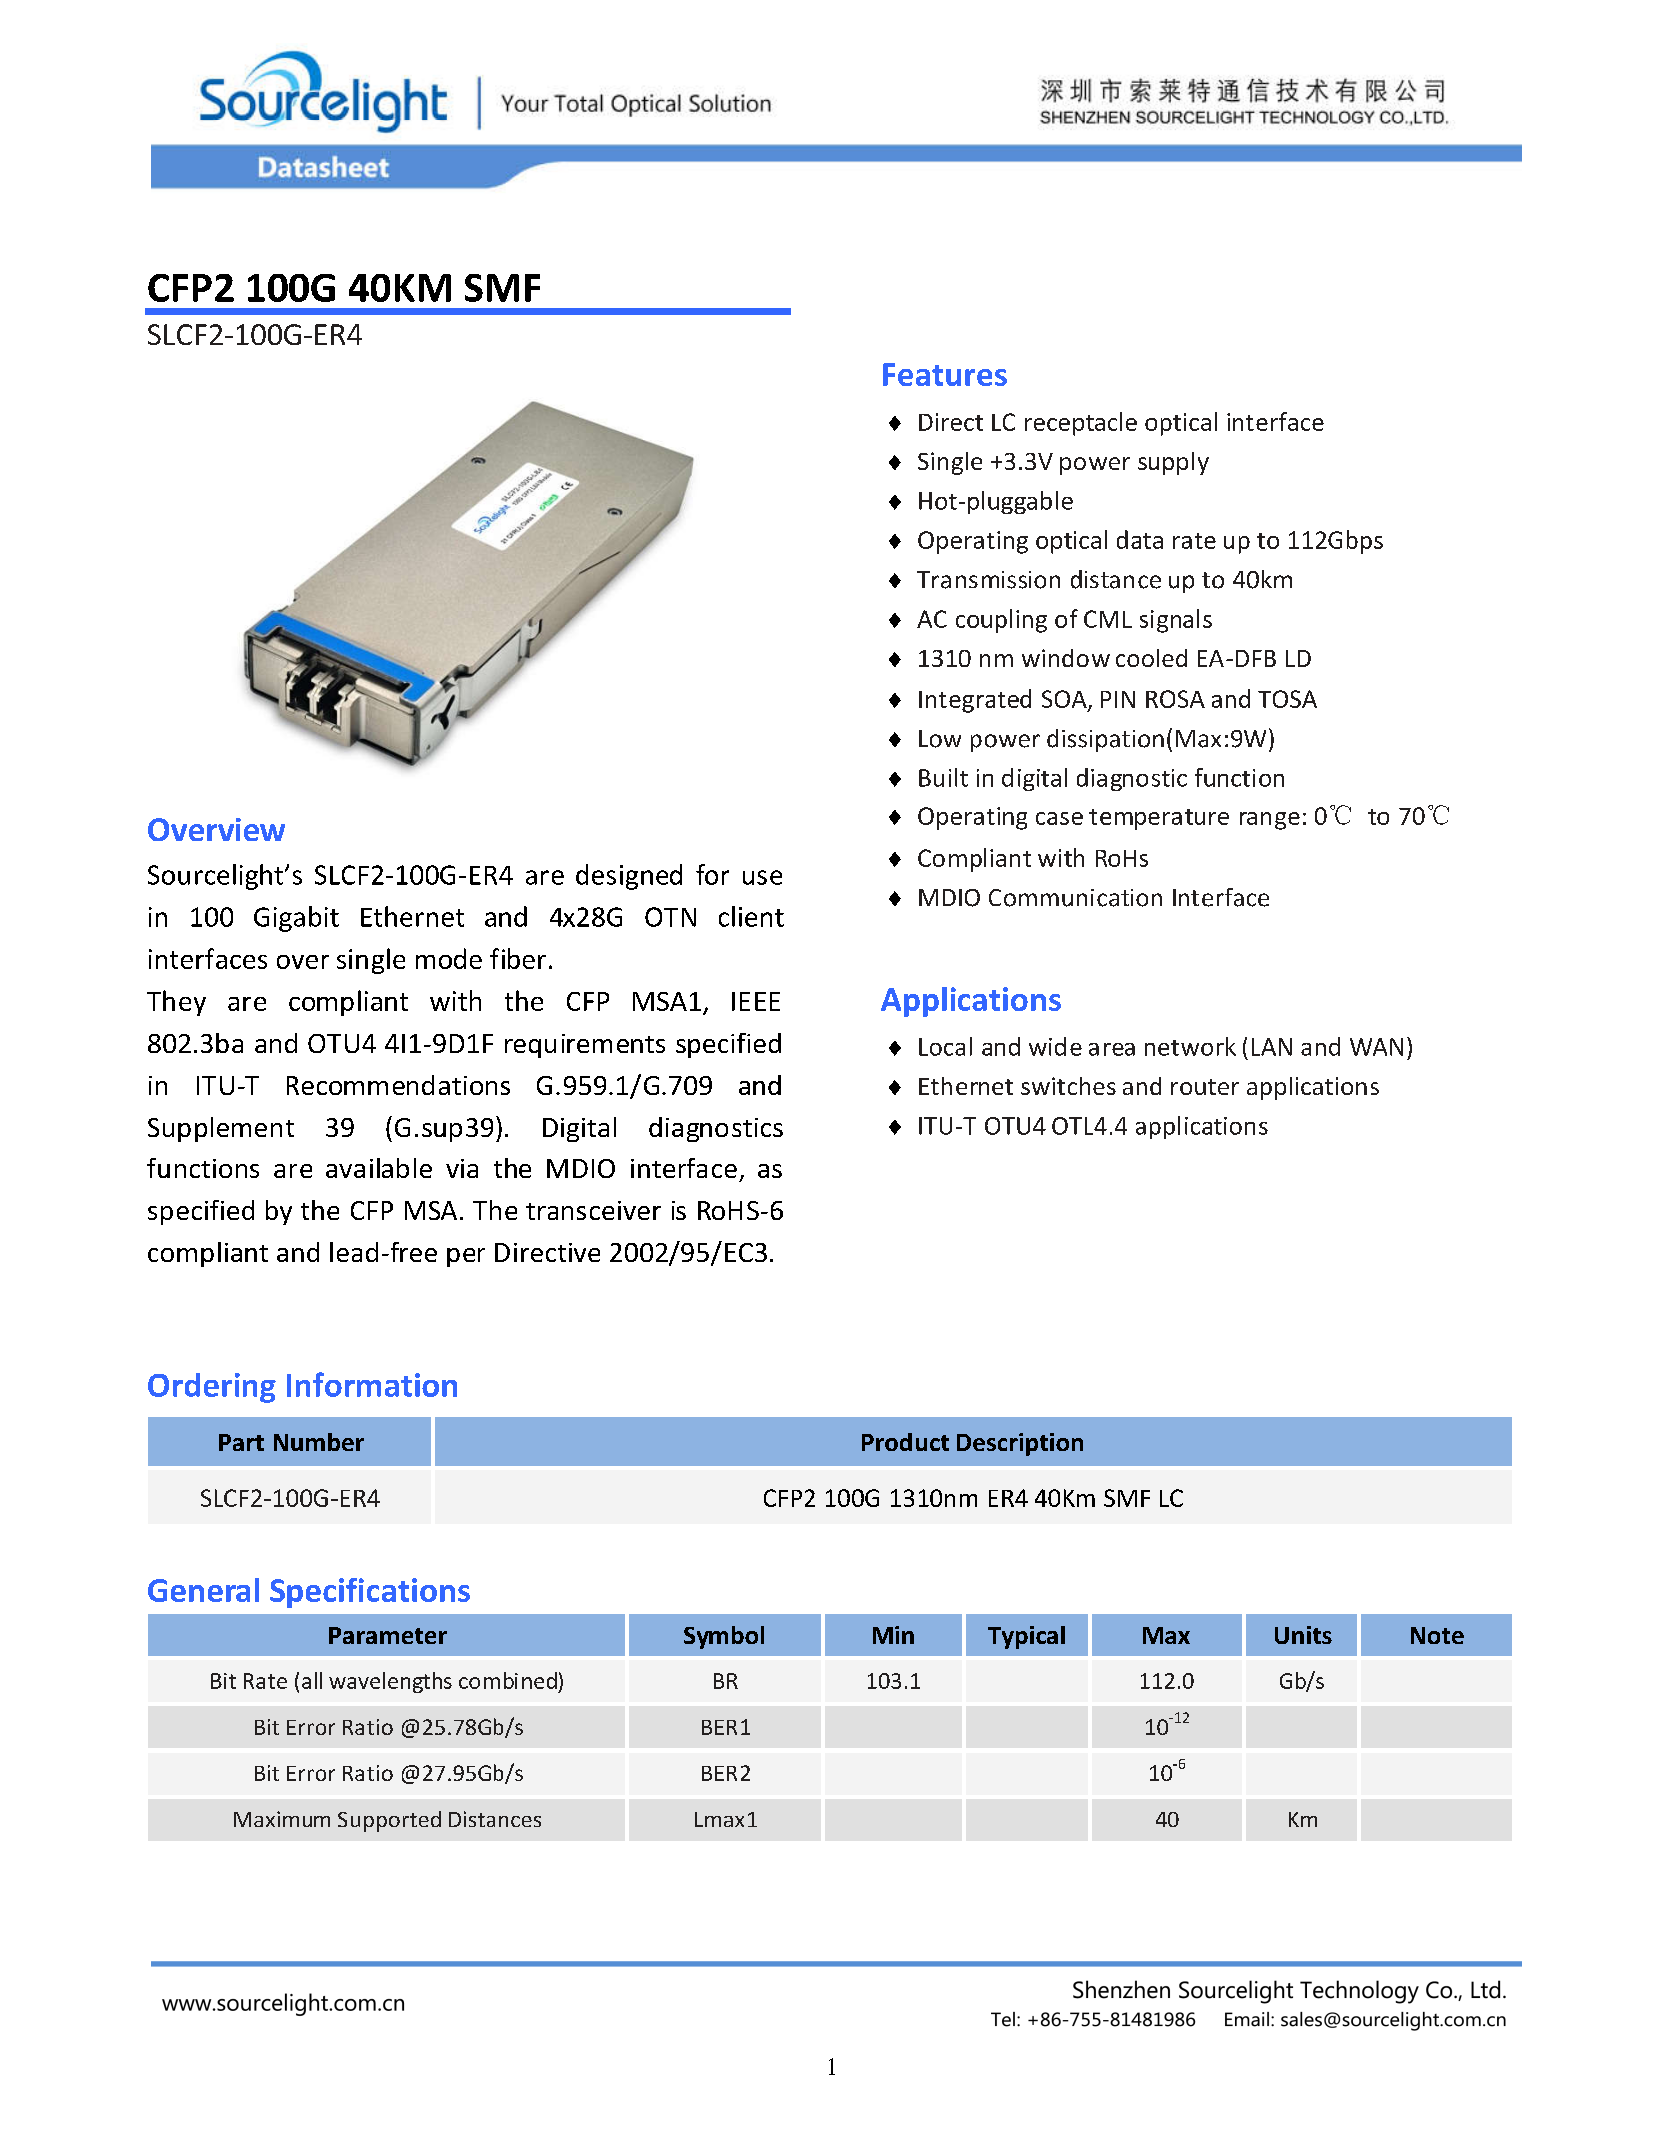  Describe the element at coordinates (319, 1442) in the screenshot. I see `Number` at that location.
